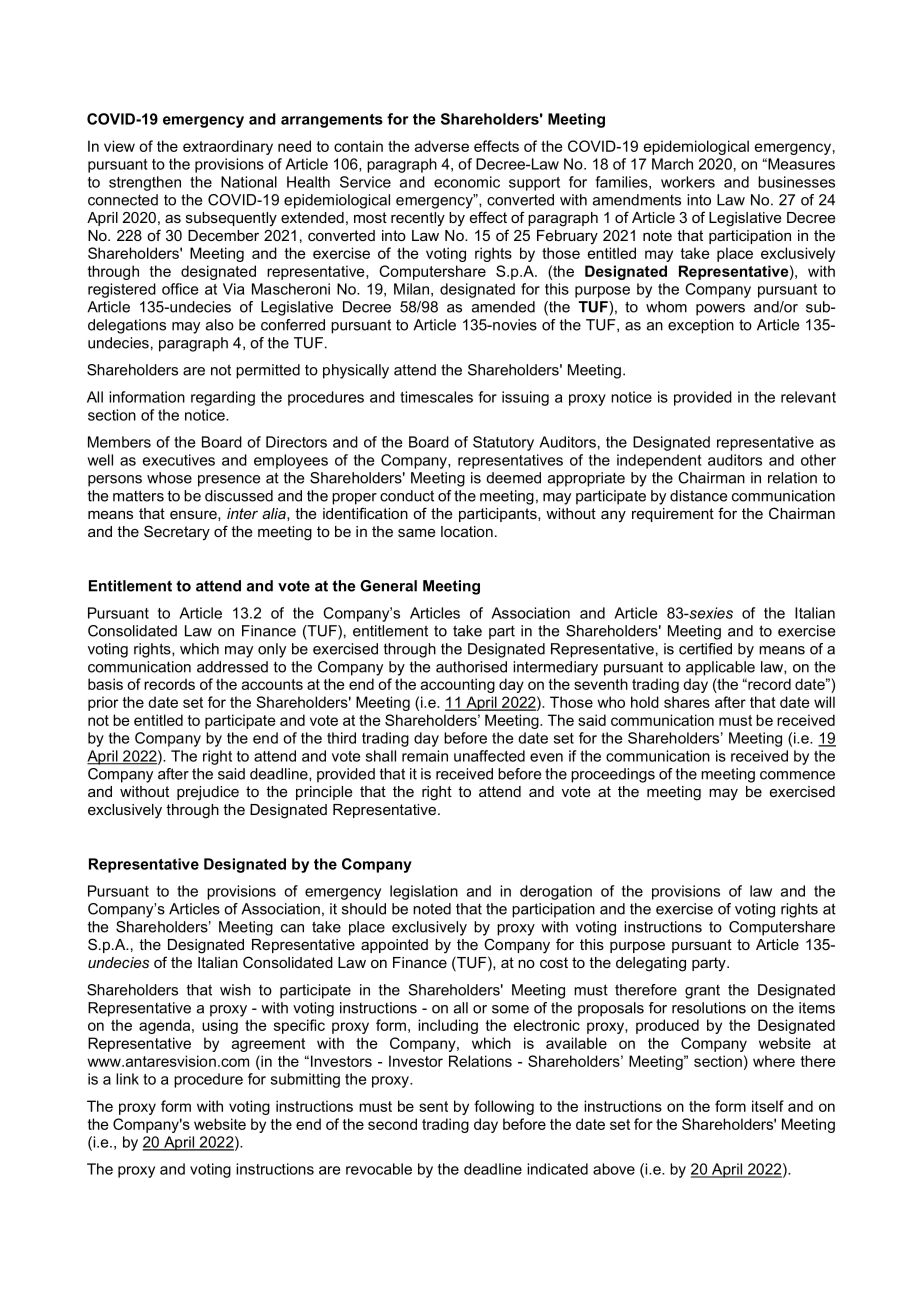 The image size is (924, 1308). What do you see at coordinates (504, 1107) in the page?
I see `following` at bounding box center [504, 1107].
